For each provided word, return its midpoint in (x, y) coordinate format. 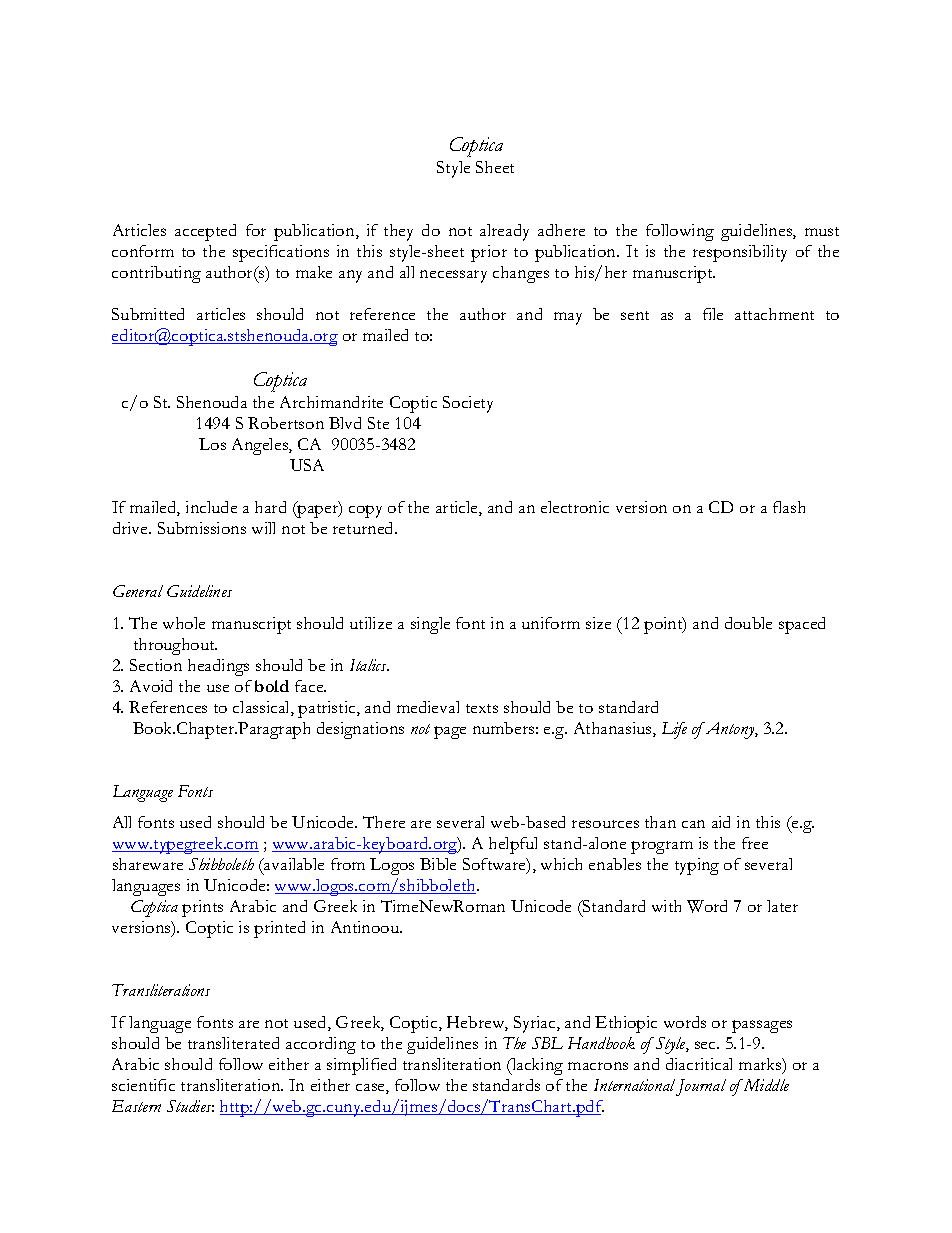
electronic (575, 507)
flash (789, 507)
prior (489, 253)
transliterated (233, 1043)
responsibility (740, 253)
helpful (513, 845)
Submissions (202, 528)
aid (721, 822)
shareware (148, 864)
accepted (205, 232)
